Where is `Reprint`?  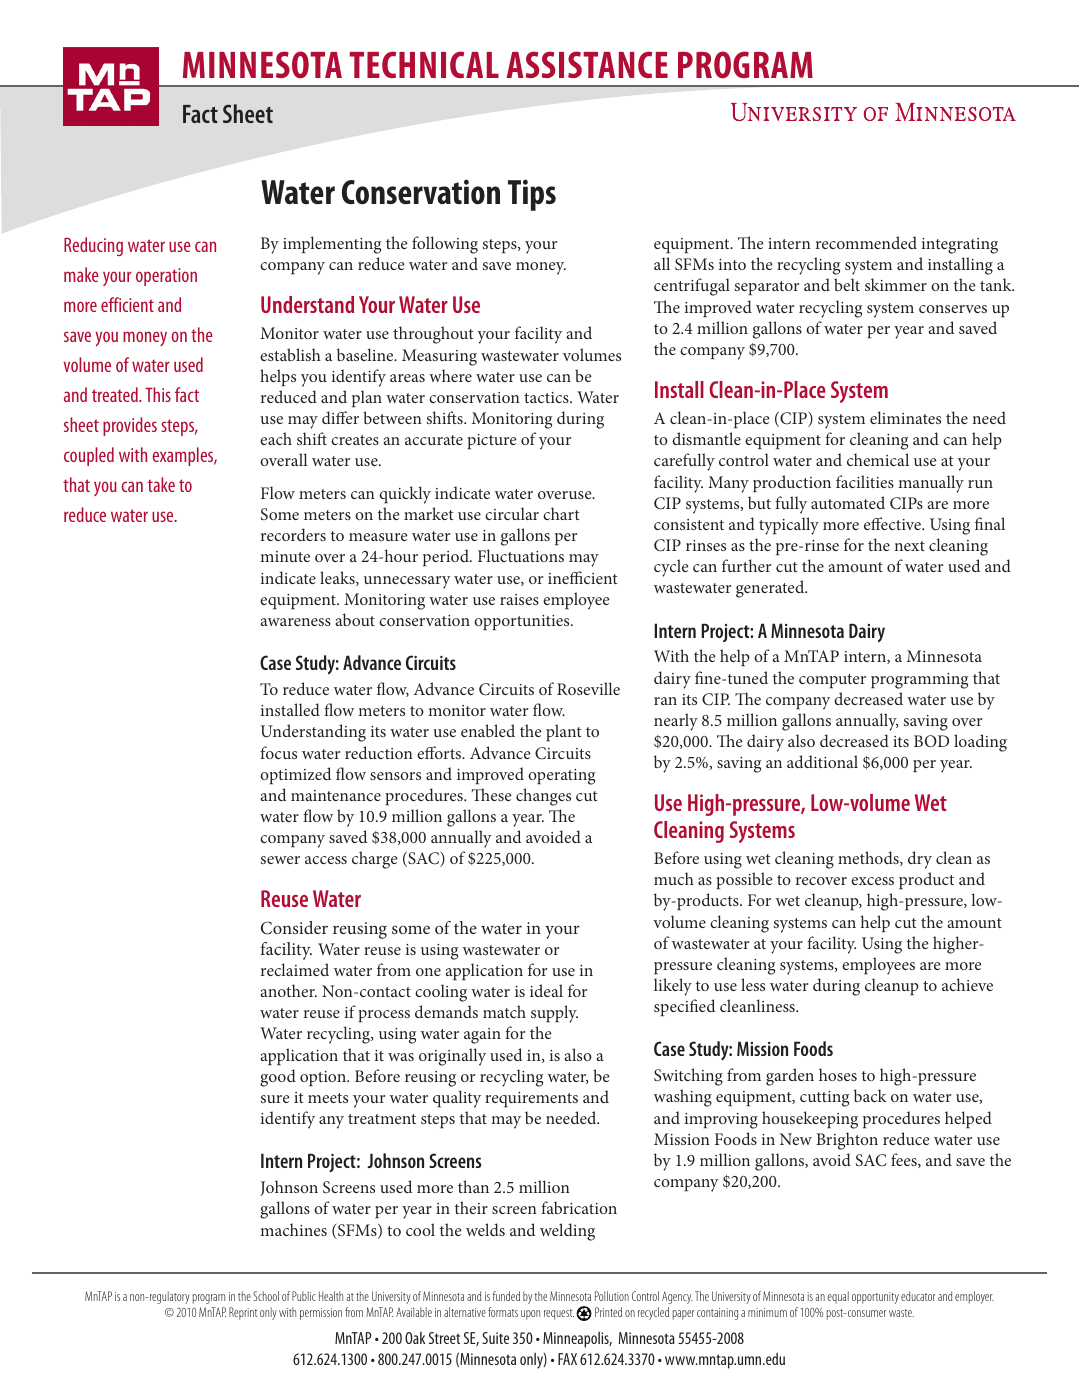
Reprint is located at coordinates (243, 1313).
